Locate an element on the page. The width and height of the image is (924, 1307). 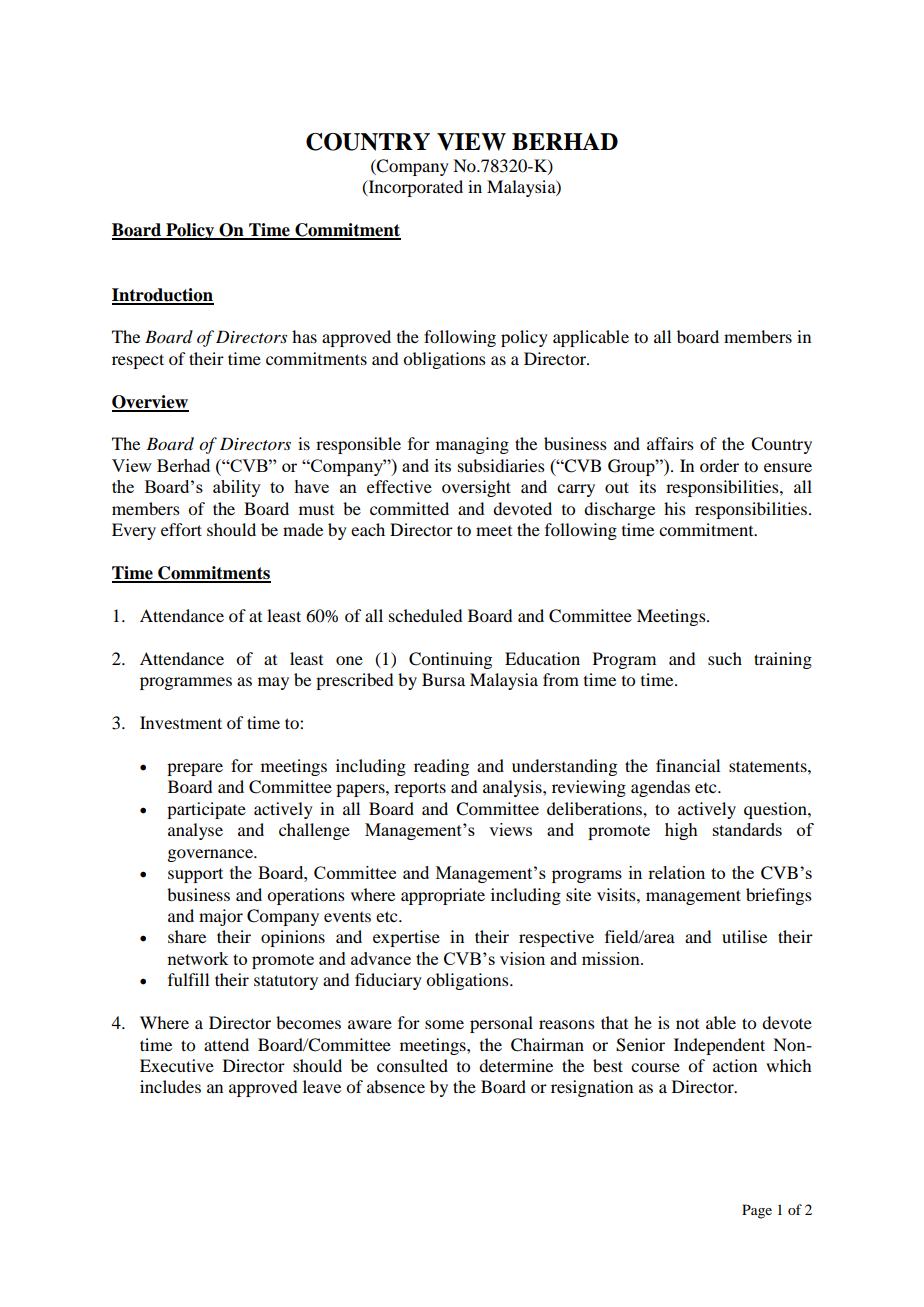
committed is located at coordinates (409, 508).
